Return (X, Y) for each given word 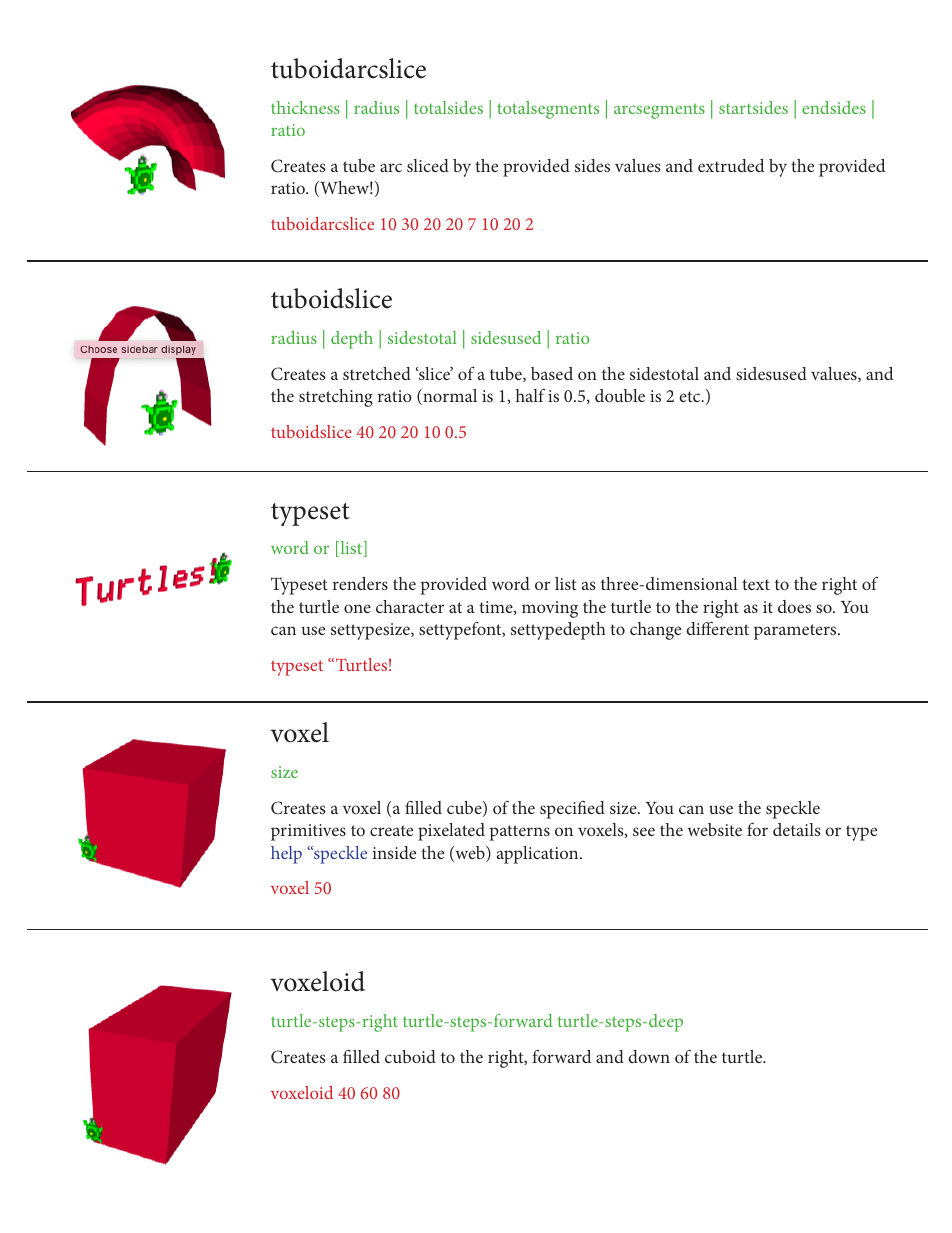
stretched (377, 373)
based (552, 373)
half (530, 395)
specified (572, 810)
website (714, 829)
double (620, 395)
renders (360, 583)
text (756, 584)
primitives (308, 832)
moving (550, 609)
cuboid (410, 1056)
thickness (305, 107)
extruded (731, 165)
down (649, 1056)
